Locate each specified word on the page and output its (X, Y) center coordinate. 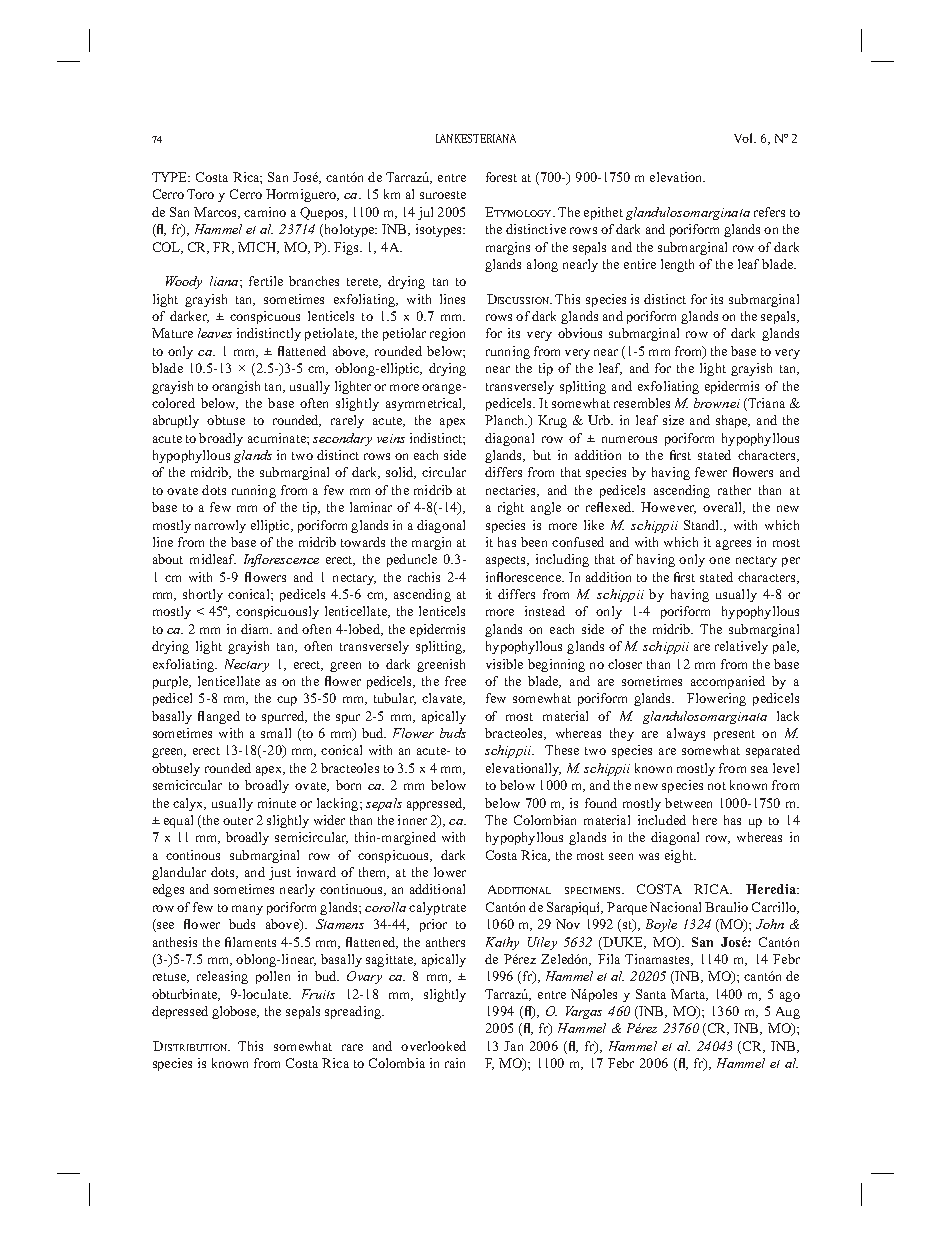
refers (769, 212)
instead (545, 611)
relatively (741, 647)
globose (235, 1012)
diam (256, 629)
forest (501, 177)
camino (265, 212)
